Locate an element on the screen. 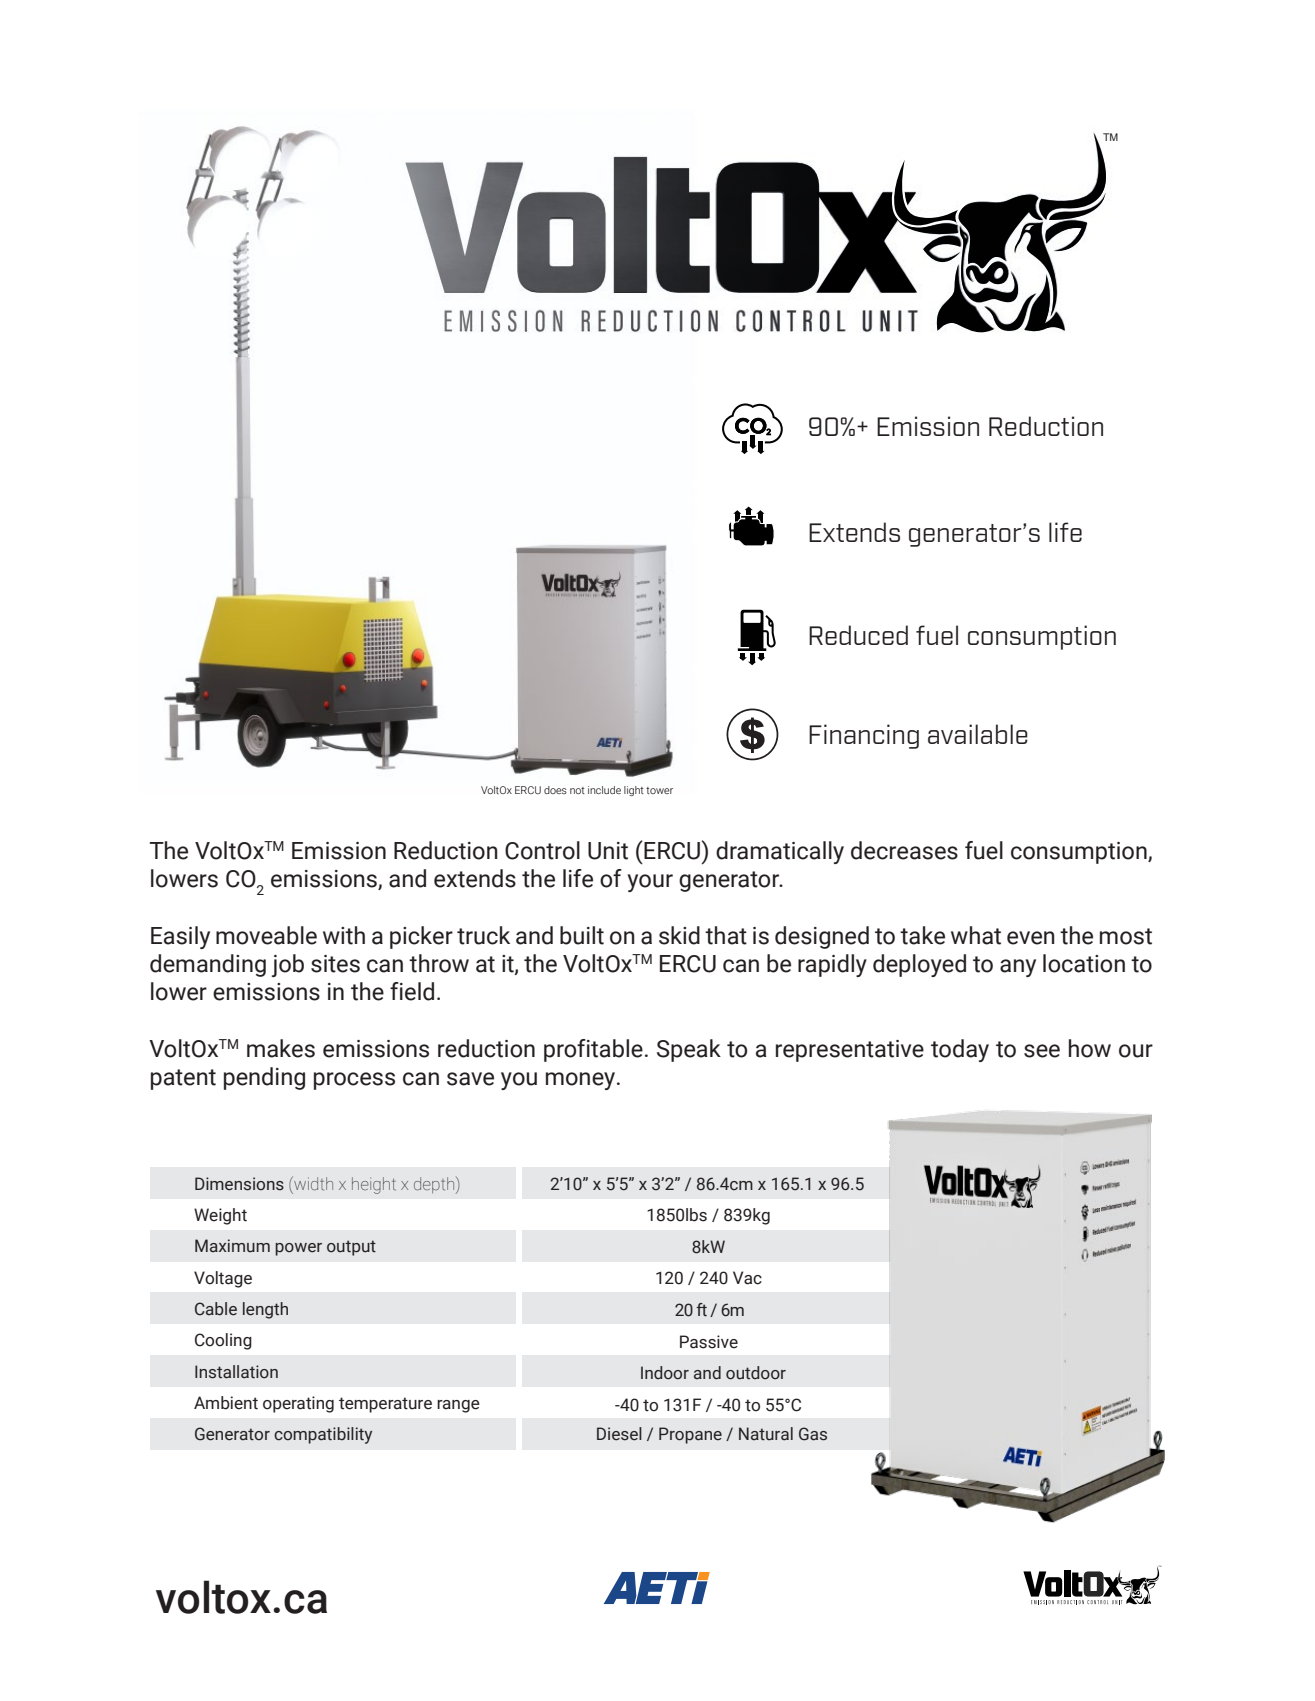  operating is located at coordinates (298, 1404).
